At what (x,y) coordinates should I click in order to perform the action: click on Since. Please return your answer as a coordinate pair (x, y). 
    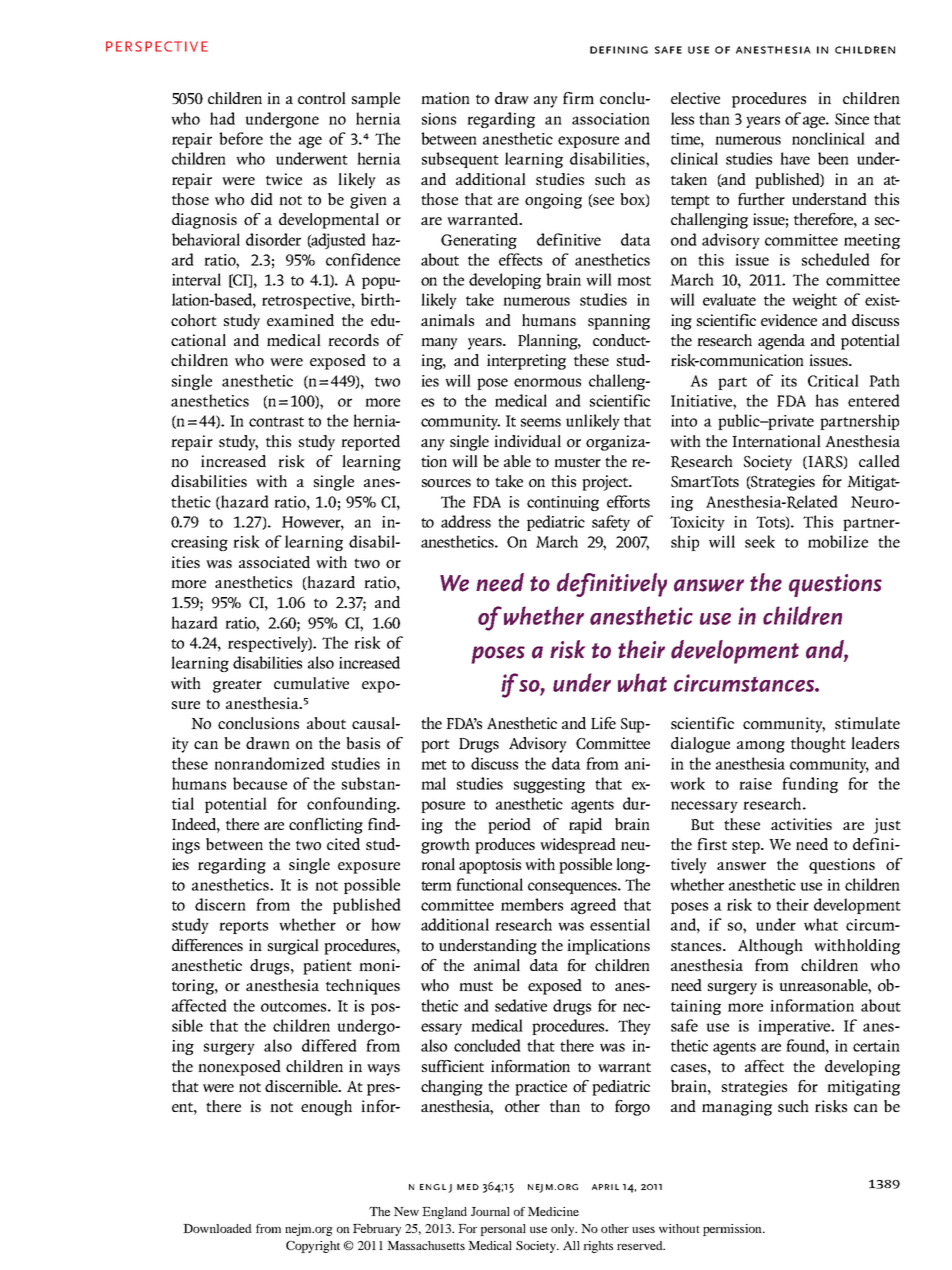
    Looking at the image, I should click on (852, 119).
